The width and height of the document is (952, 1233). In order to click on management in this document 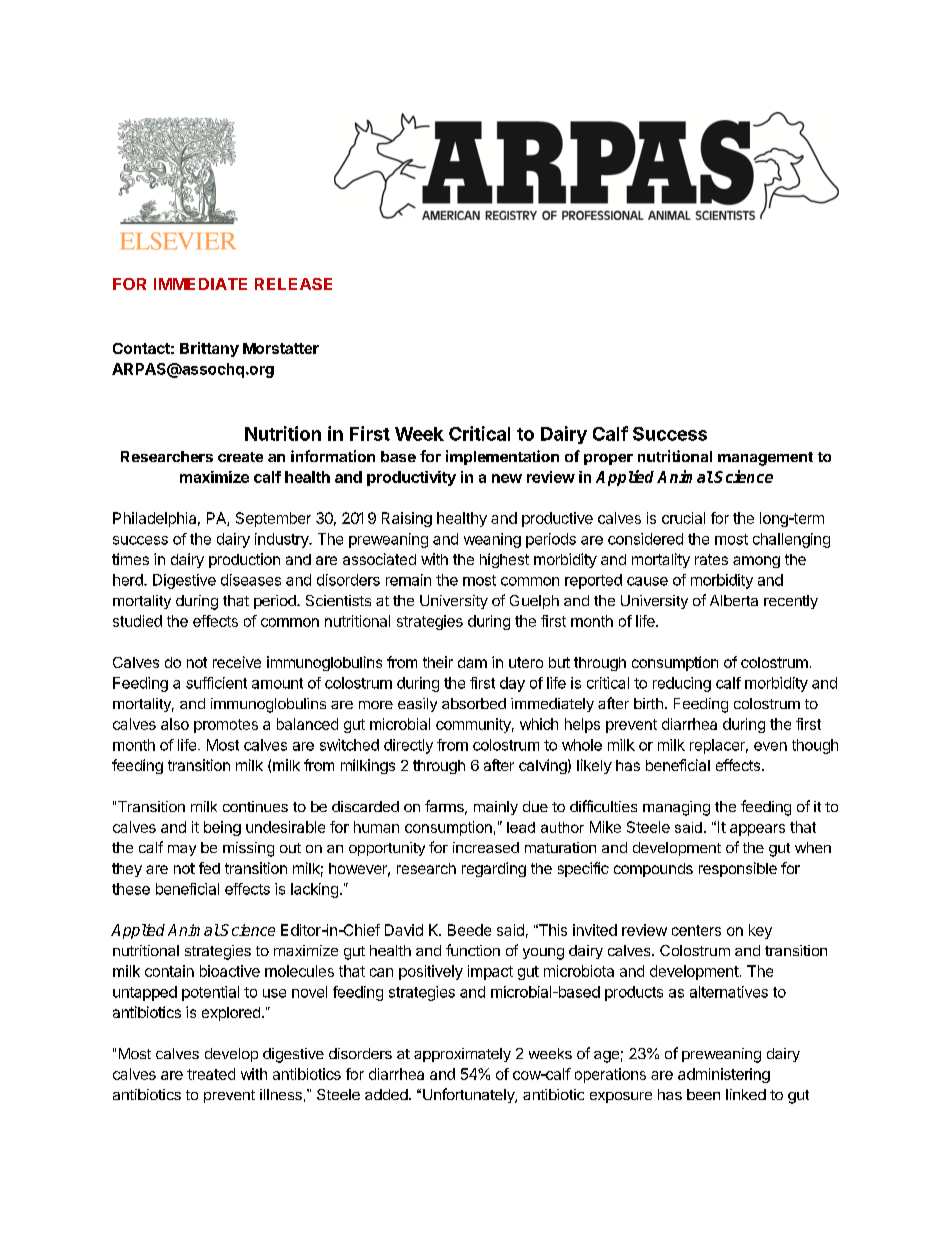, I will do `click(765, 459)`.
